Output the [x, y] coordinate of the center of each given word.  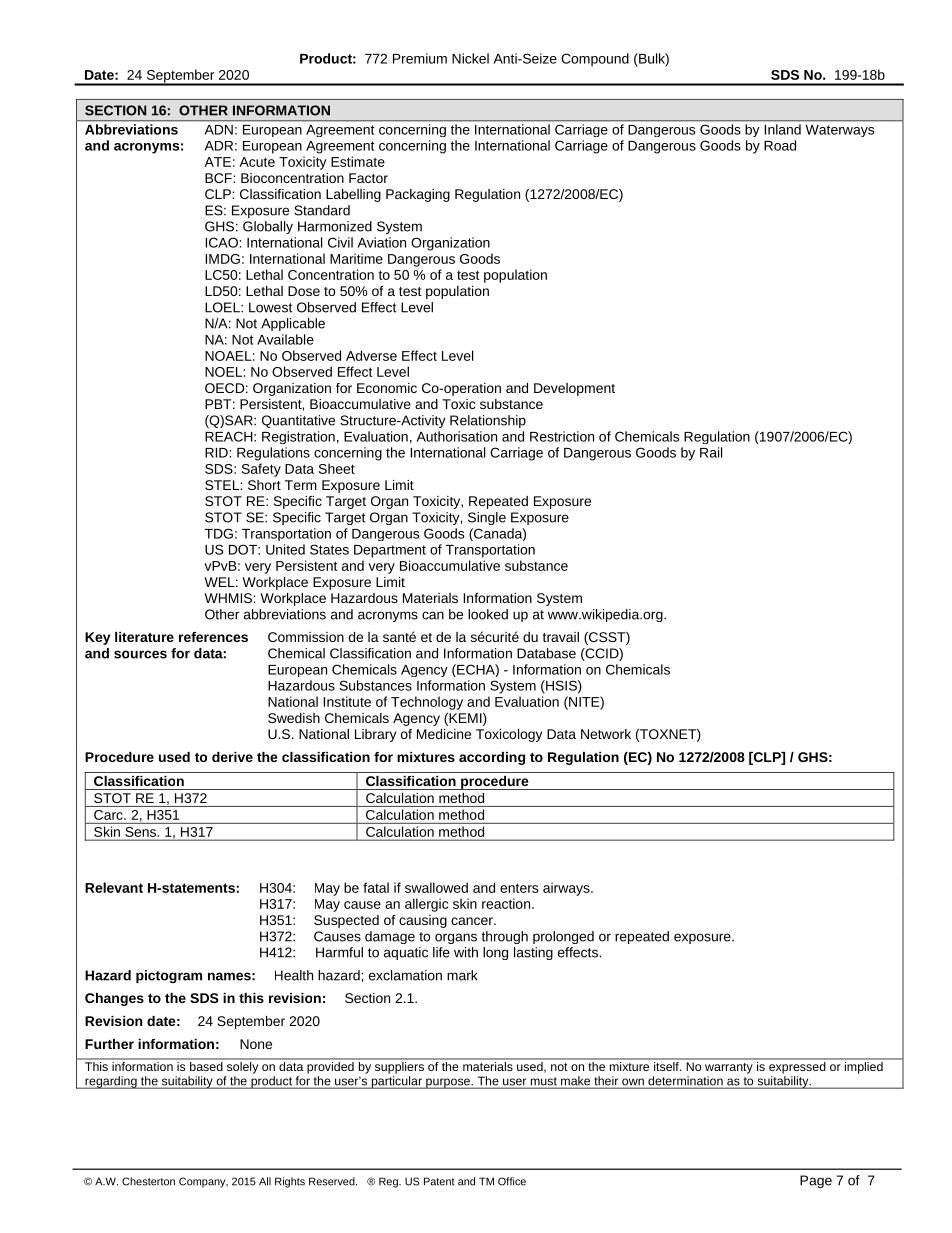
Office [512, 1181]
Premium [420, 58]
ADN [219, 130]
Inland [783, 129]
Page [816, 1181]
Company [203, 1182]
